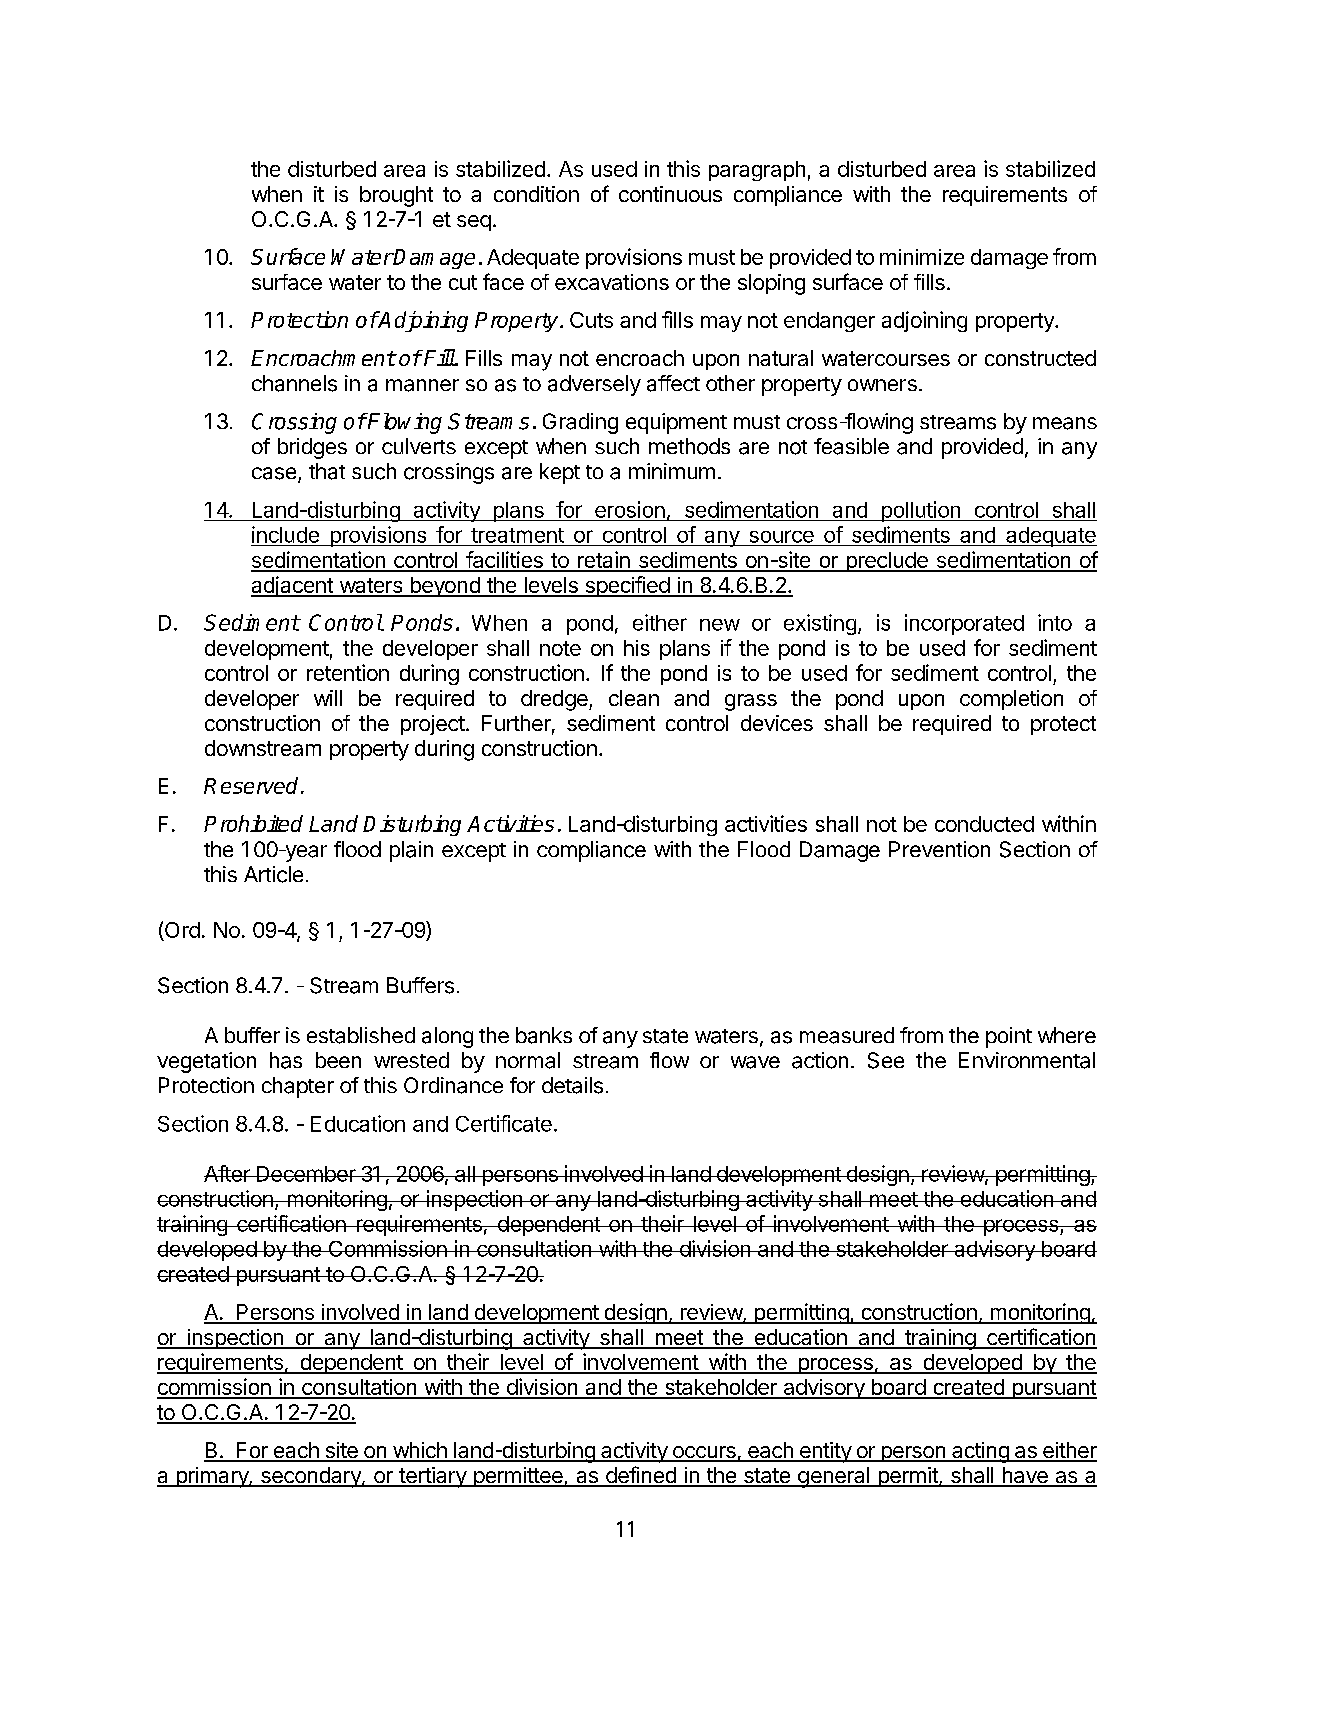  I want to click on defined, so click(640, 1476).
